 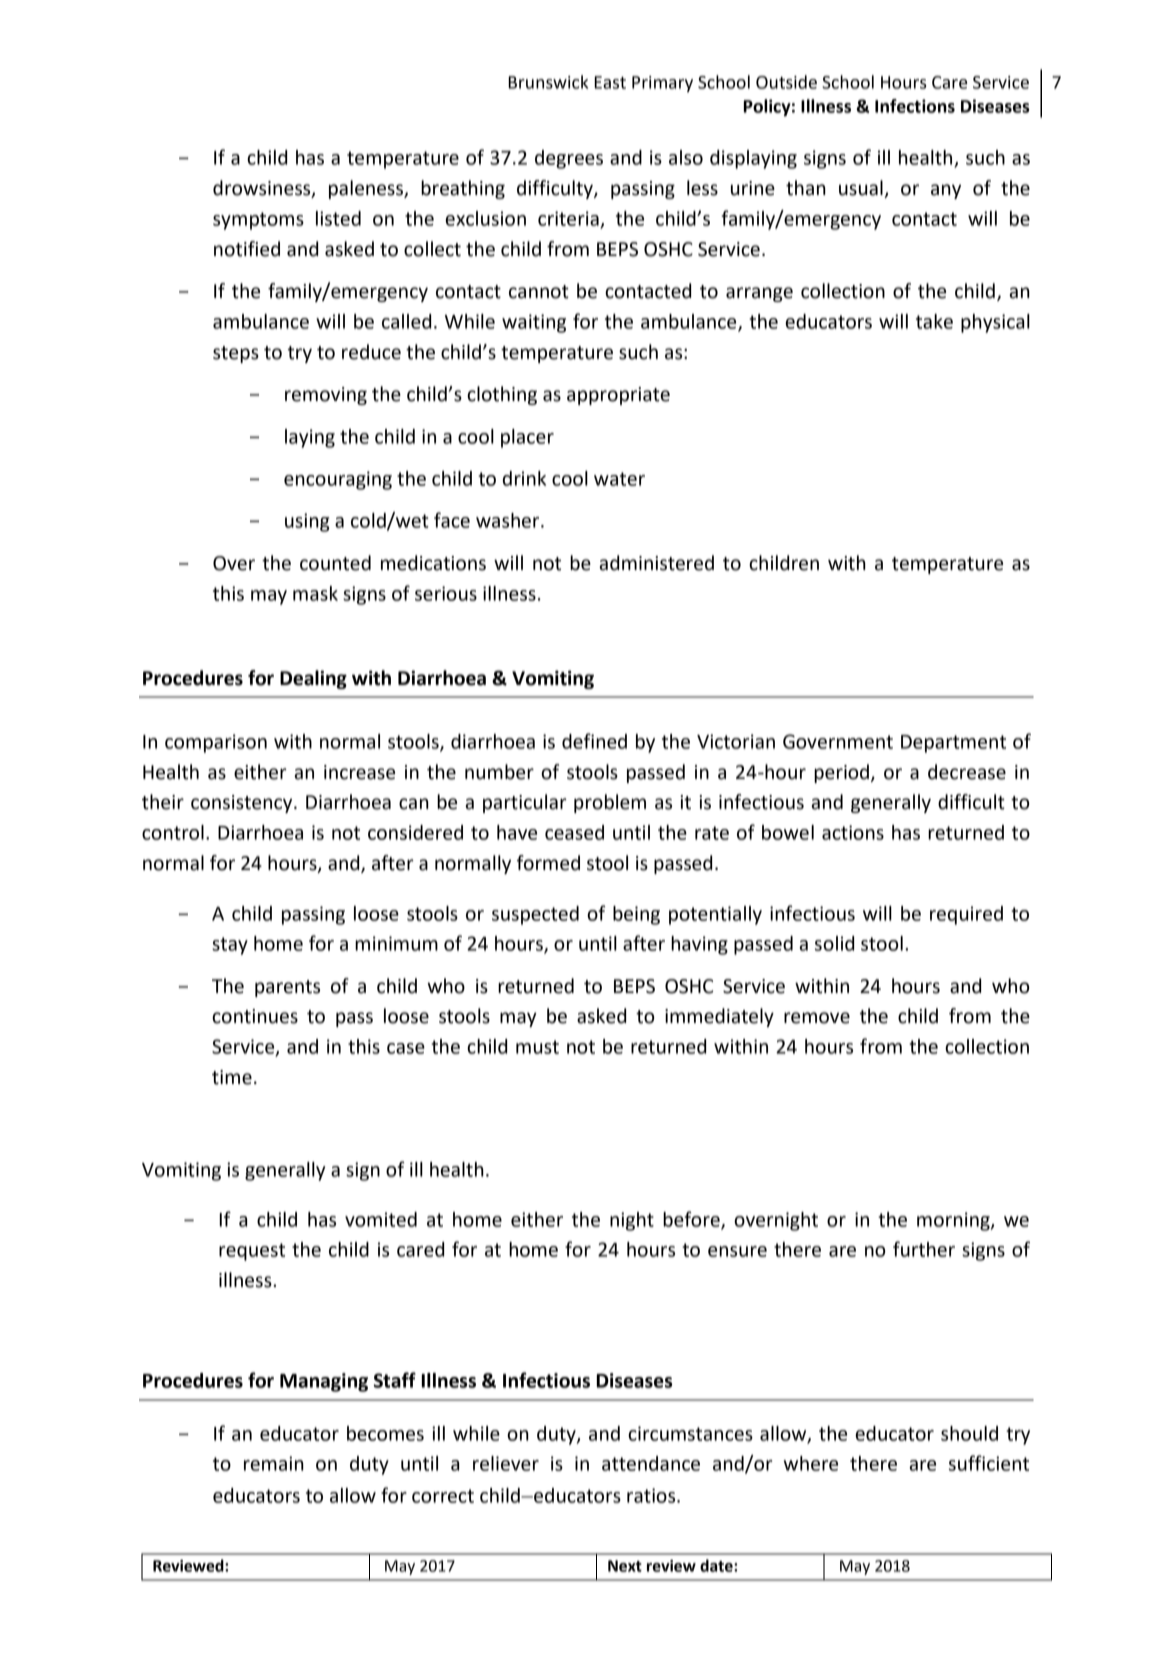 I want to click on suspected, so click(x=535, y=915).
